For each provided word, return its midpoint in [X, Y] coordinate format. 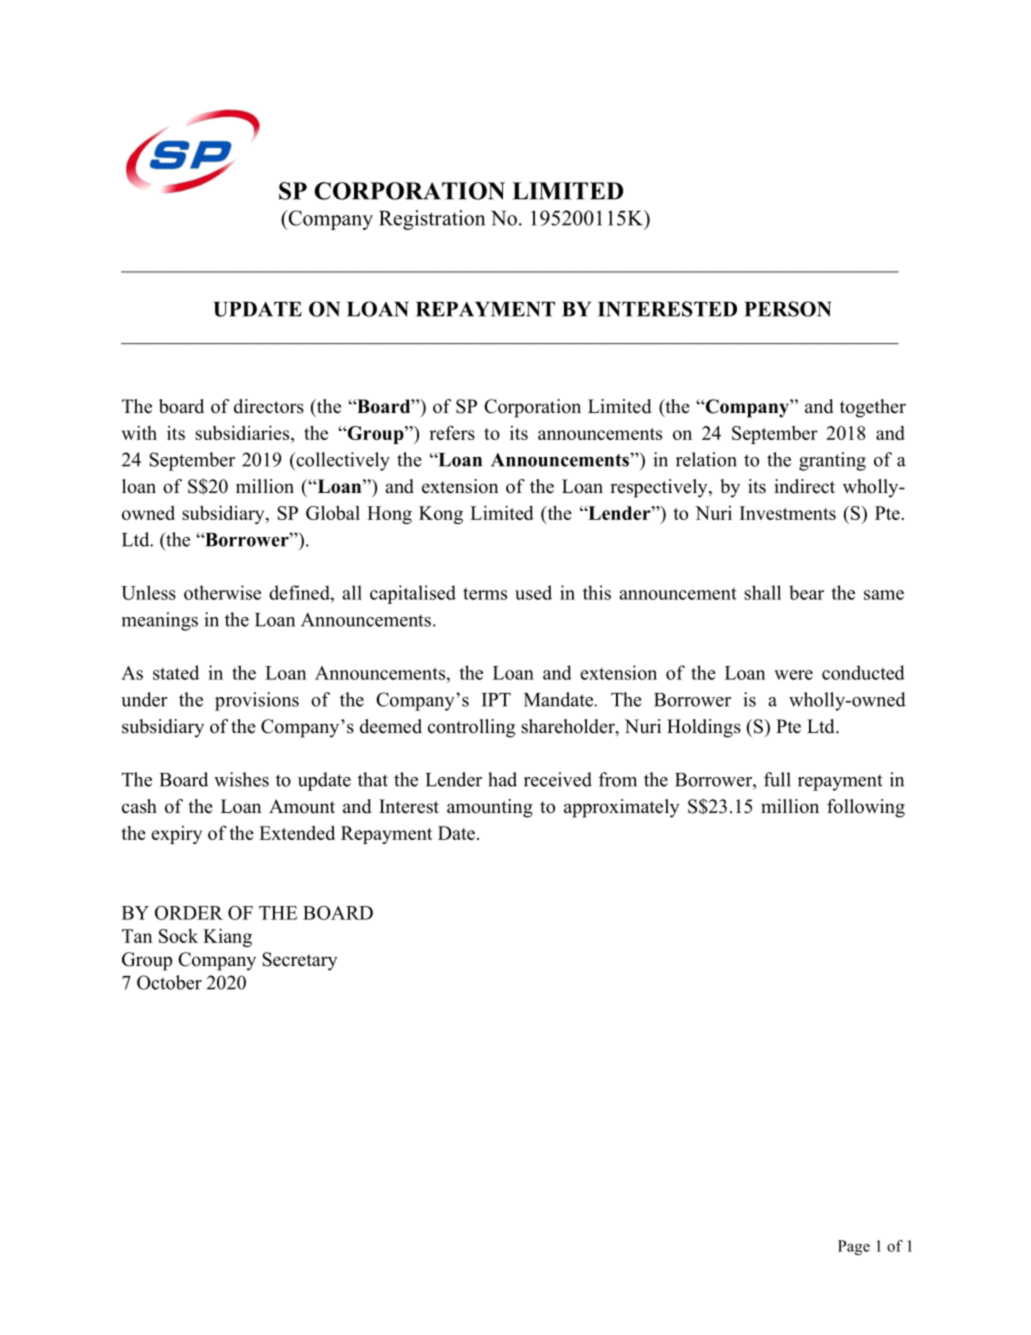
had [502, 779]
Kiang [227, 937]
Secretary [299, 961]
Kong [441, 515]
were [793, 675]
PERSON [788, 309]
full [777, 779]
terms [485, 594]
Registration [432, 220]
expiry [176, 835]
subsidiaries [243, 432]
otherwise [222, 592]
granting [832, 461]
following [866, 808]
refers [452, 433]
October [169, 982]
